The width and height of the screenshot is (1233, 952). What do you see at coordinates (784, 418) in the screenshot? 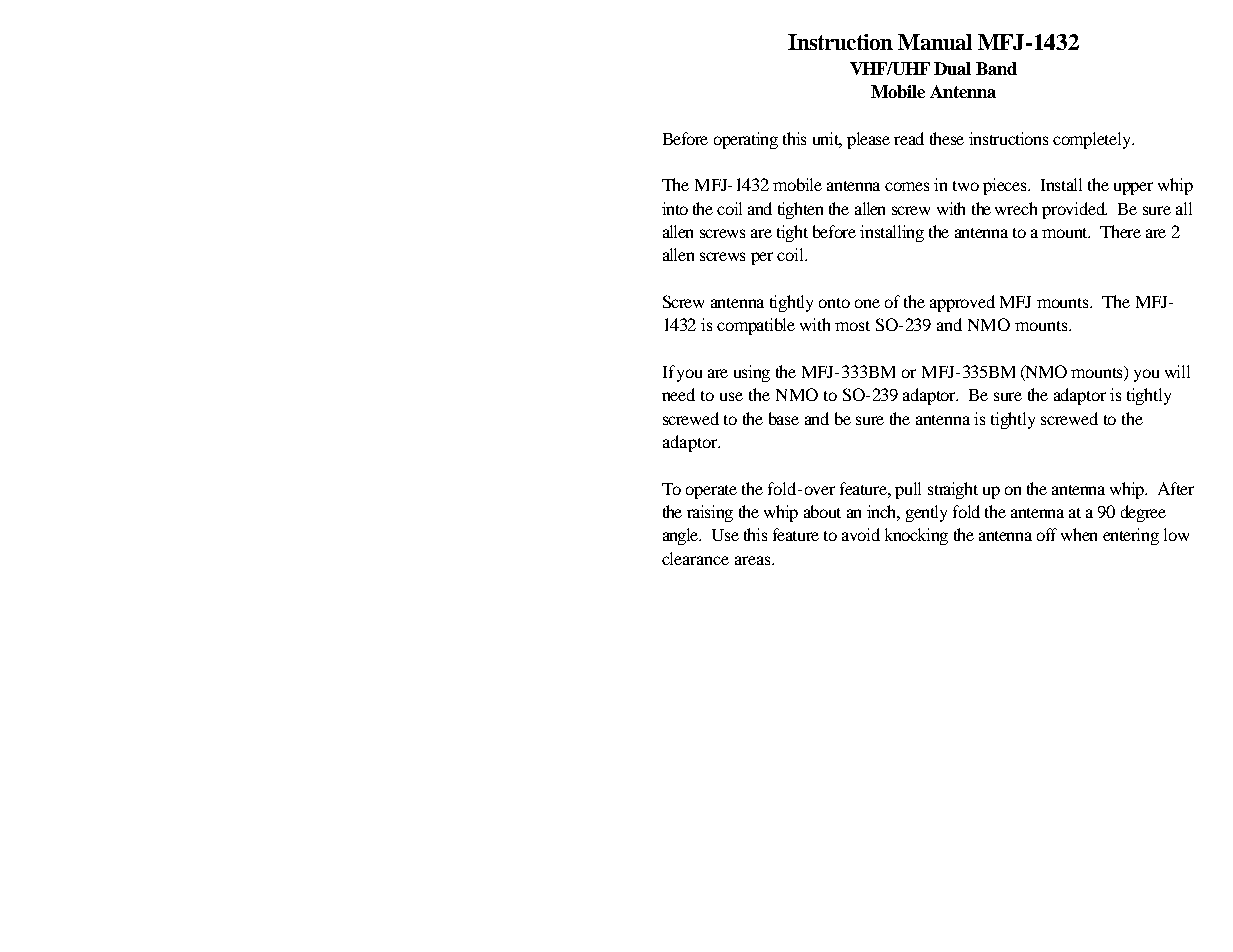
I see `base` at bounding box center [784, 418].
